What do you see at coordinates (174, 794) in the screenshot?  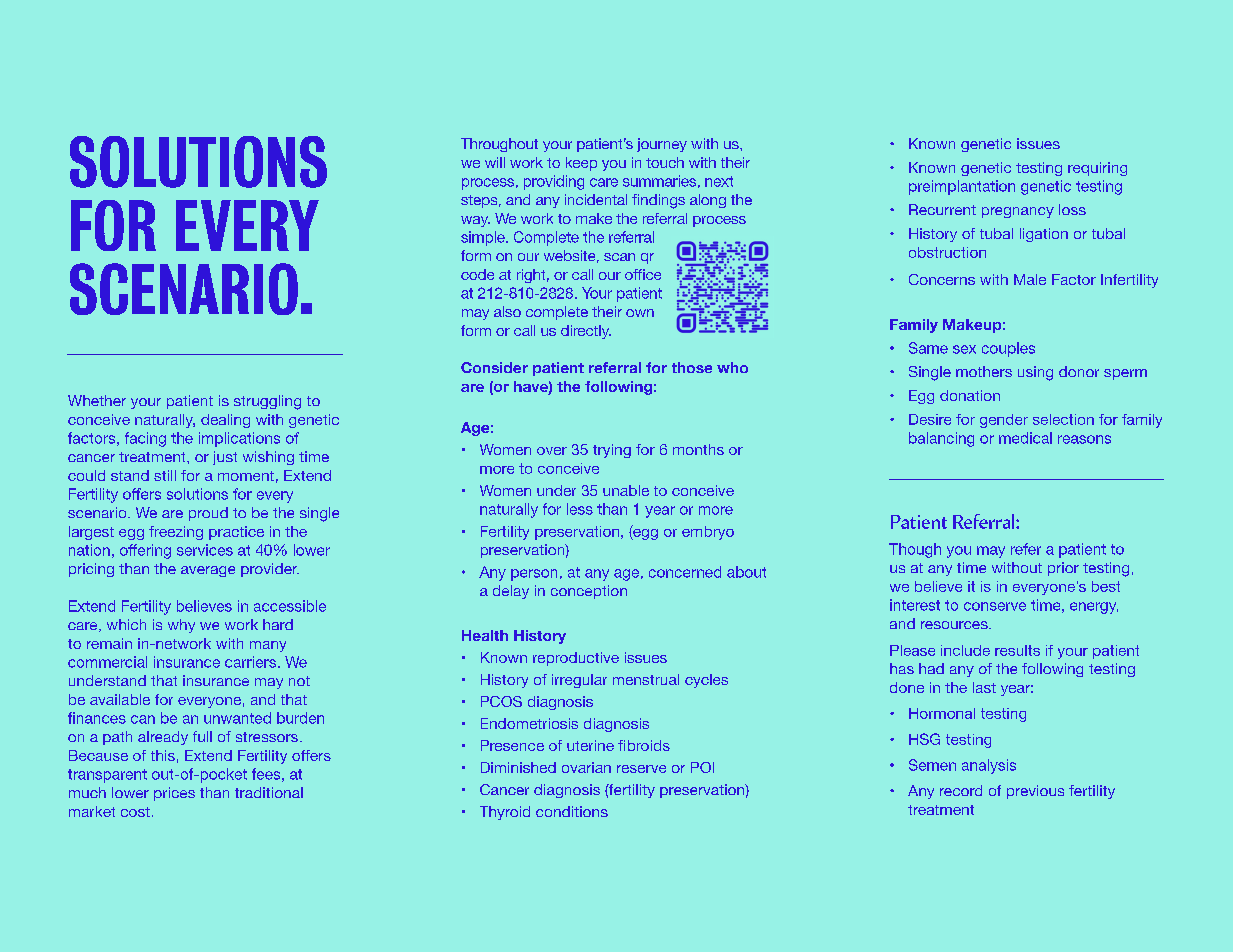 I see `prices` at bounding box center [174, 794].
